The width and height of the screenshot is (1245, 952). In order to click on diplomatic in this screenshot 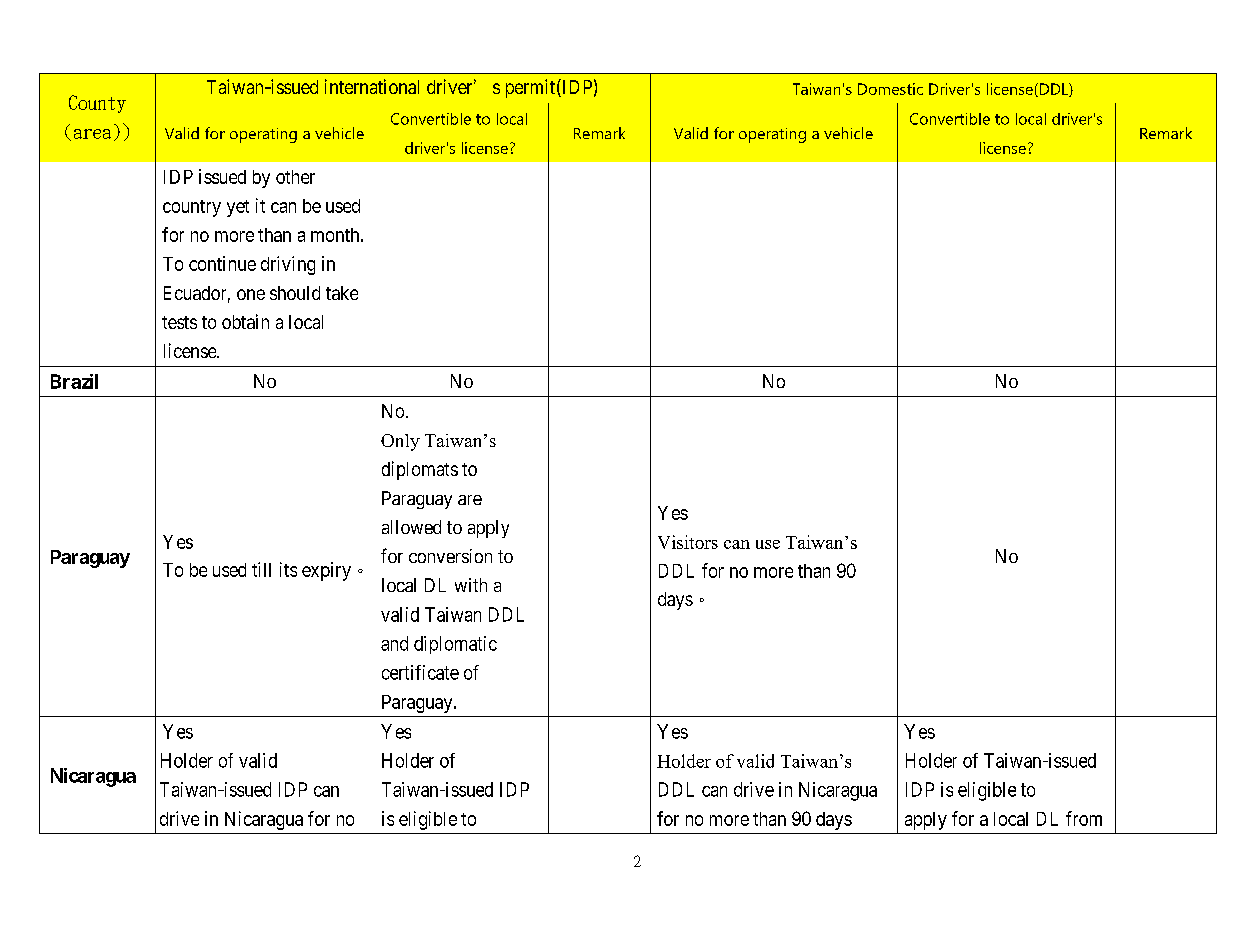, I will do `click(455, 645)`.
